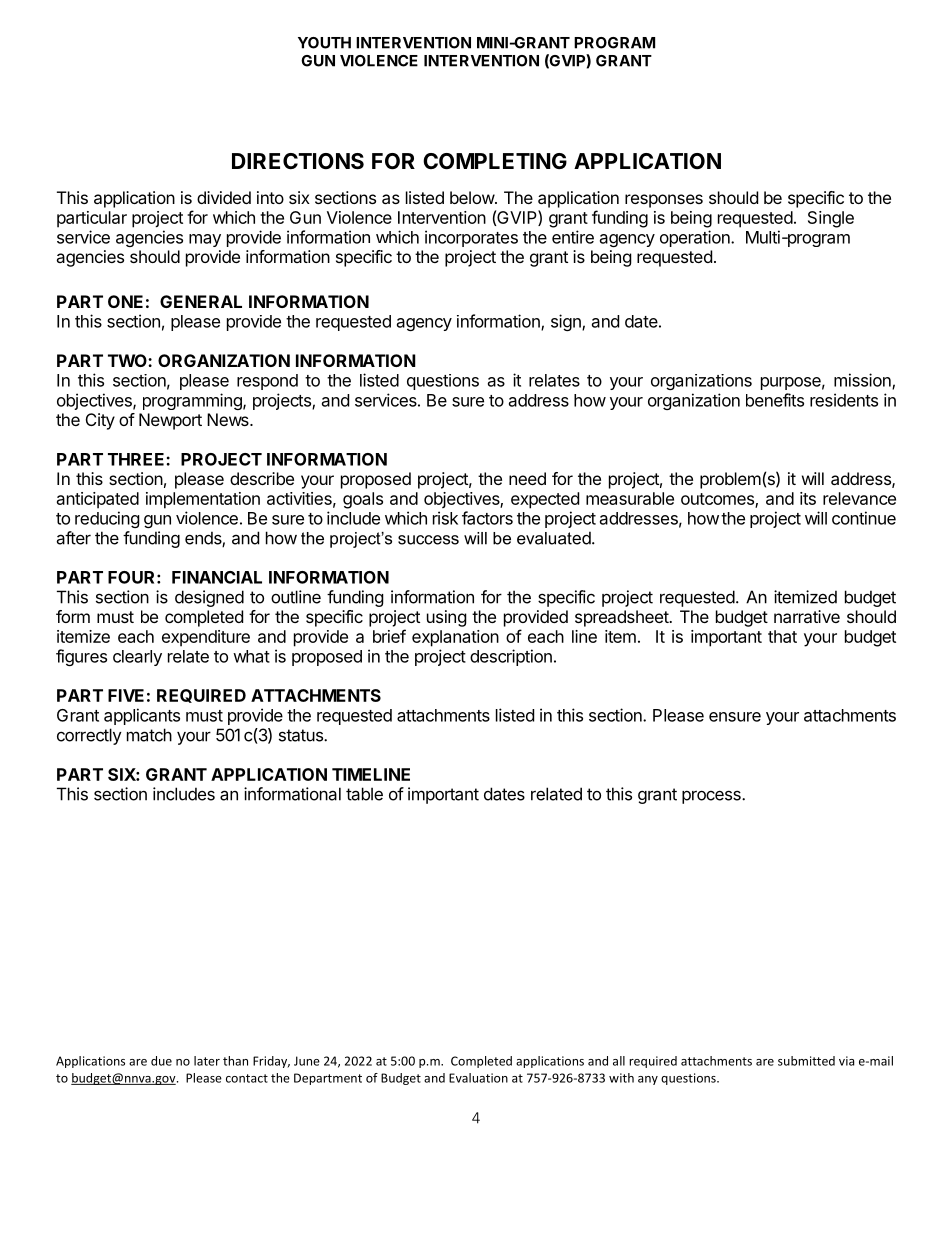  What do you see at coordinates (664, 201) in the screenshot?
I see `responses` at bounding box center [664, 201].
